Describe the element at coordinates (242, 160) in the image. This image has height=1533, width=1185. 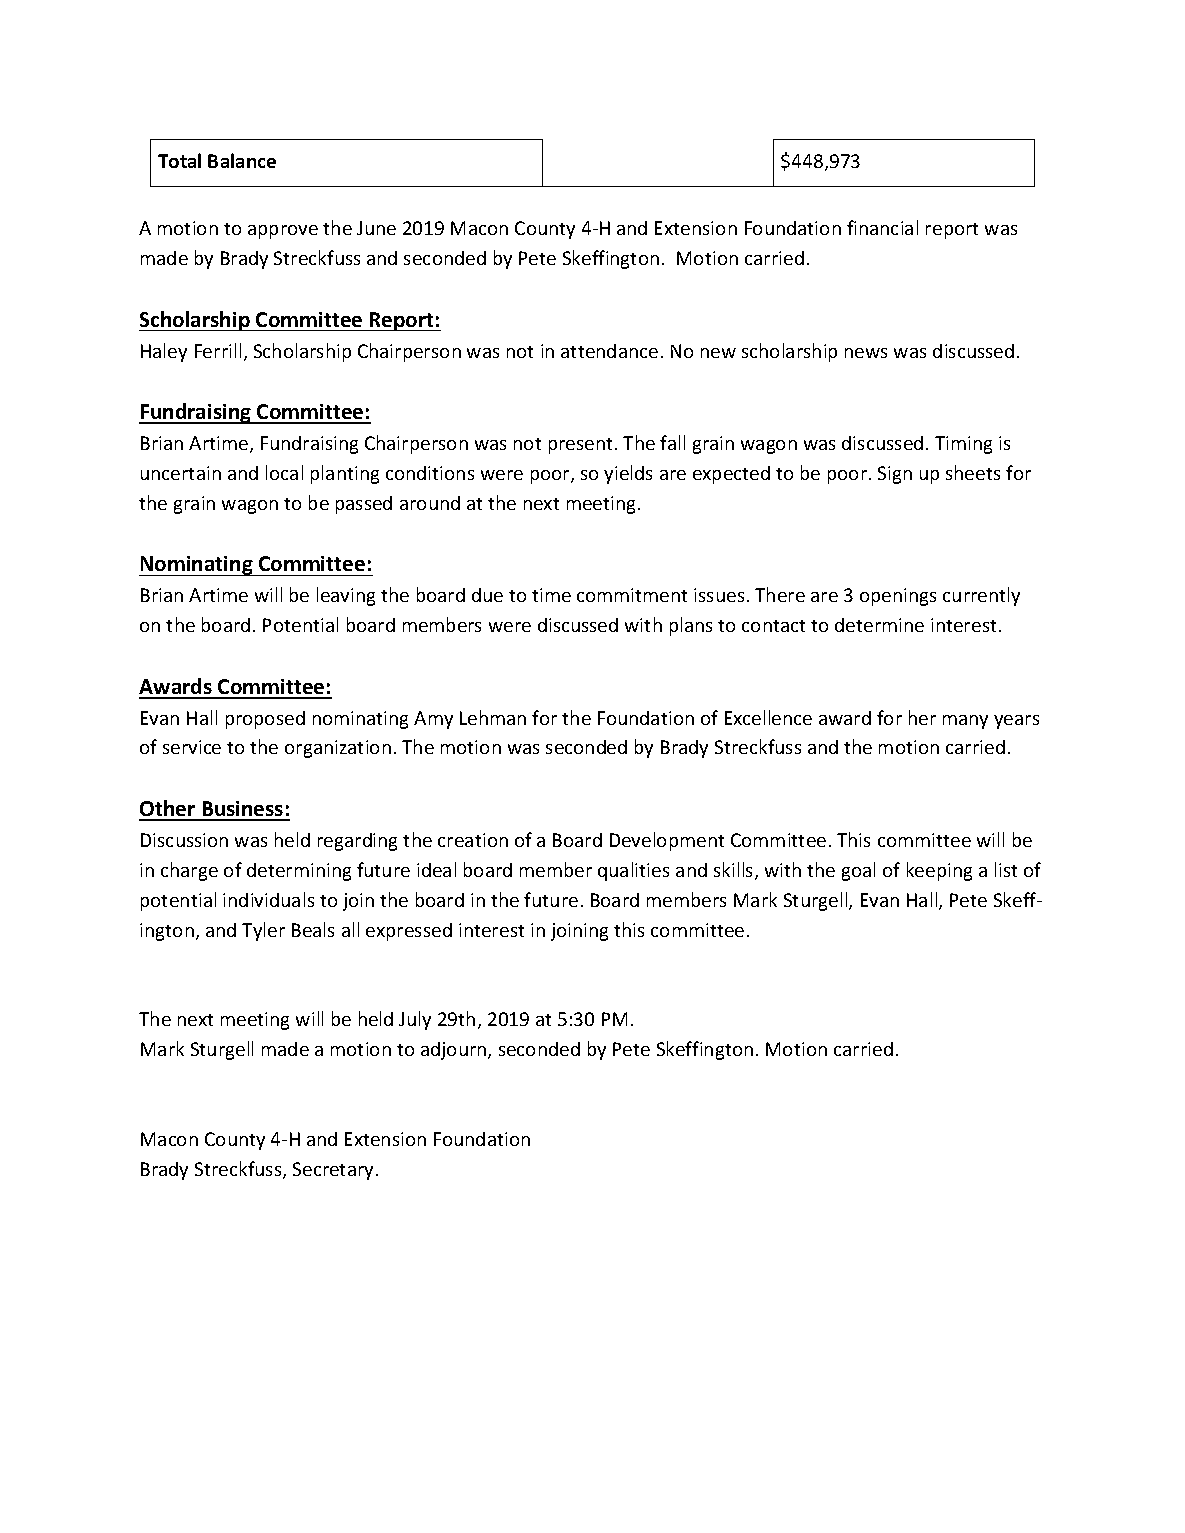
I see `Balance` at that location.
